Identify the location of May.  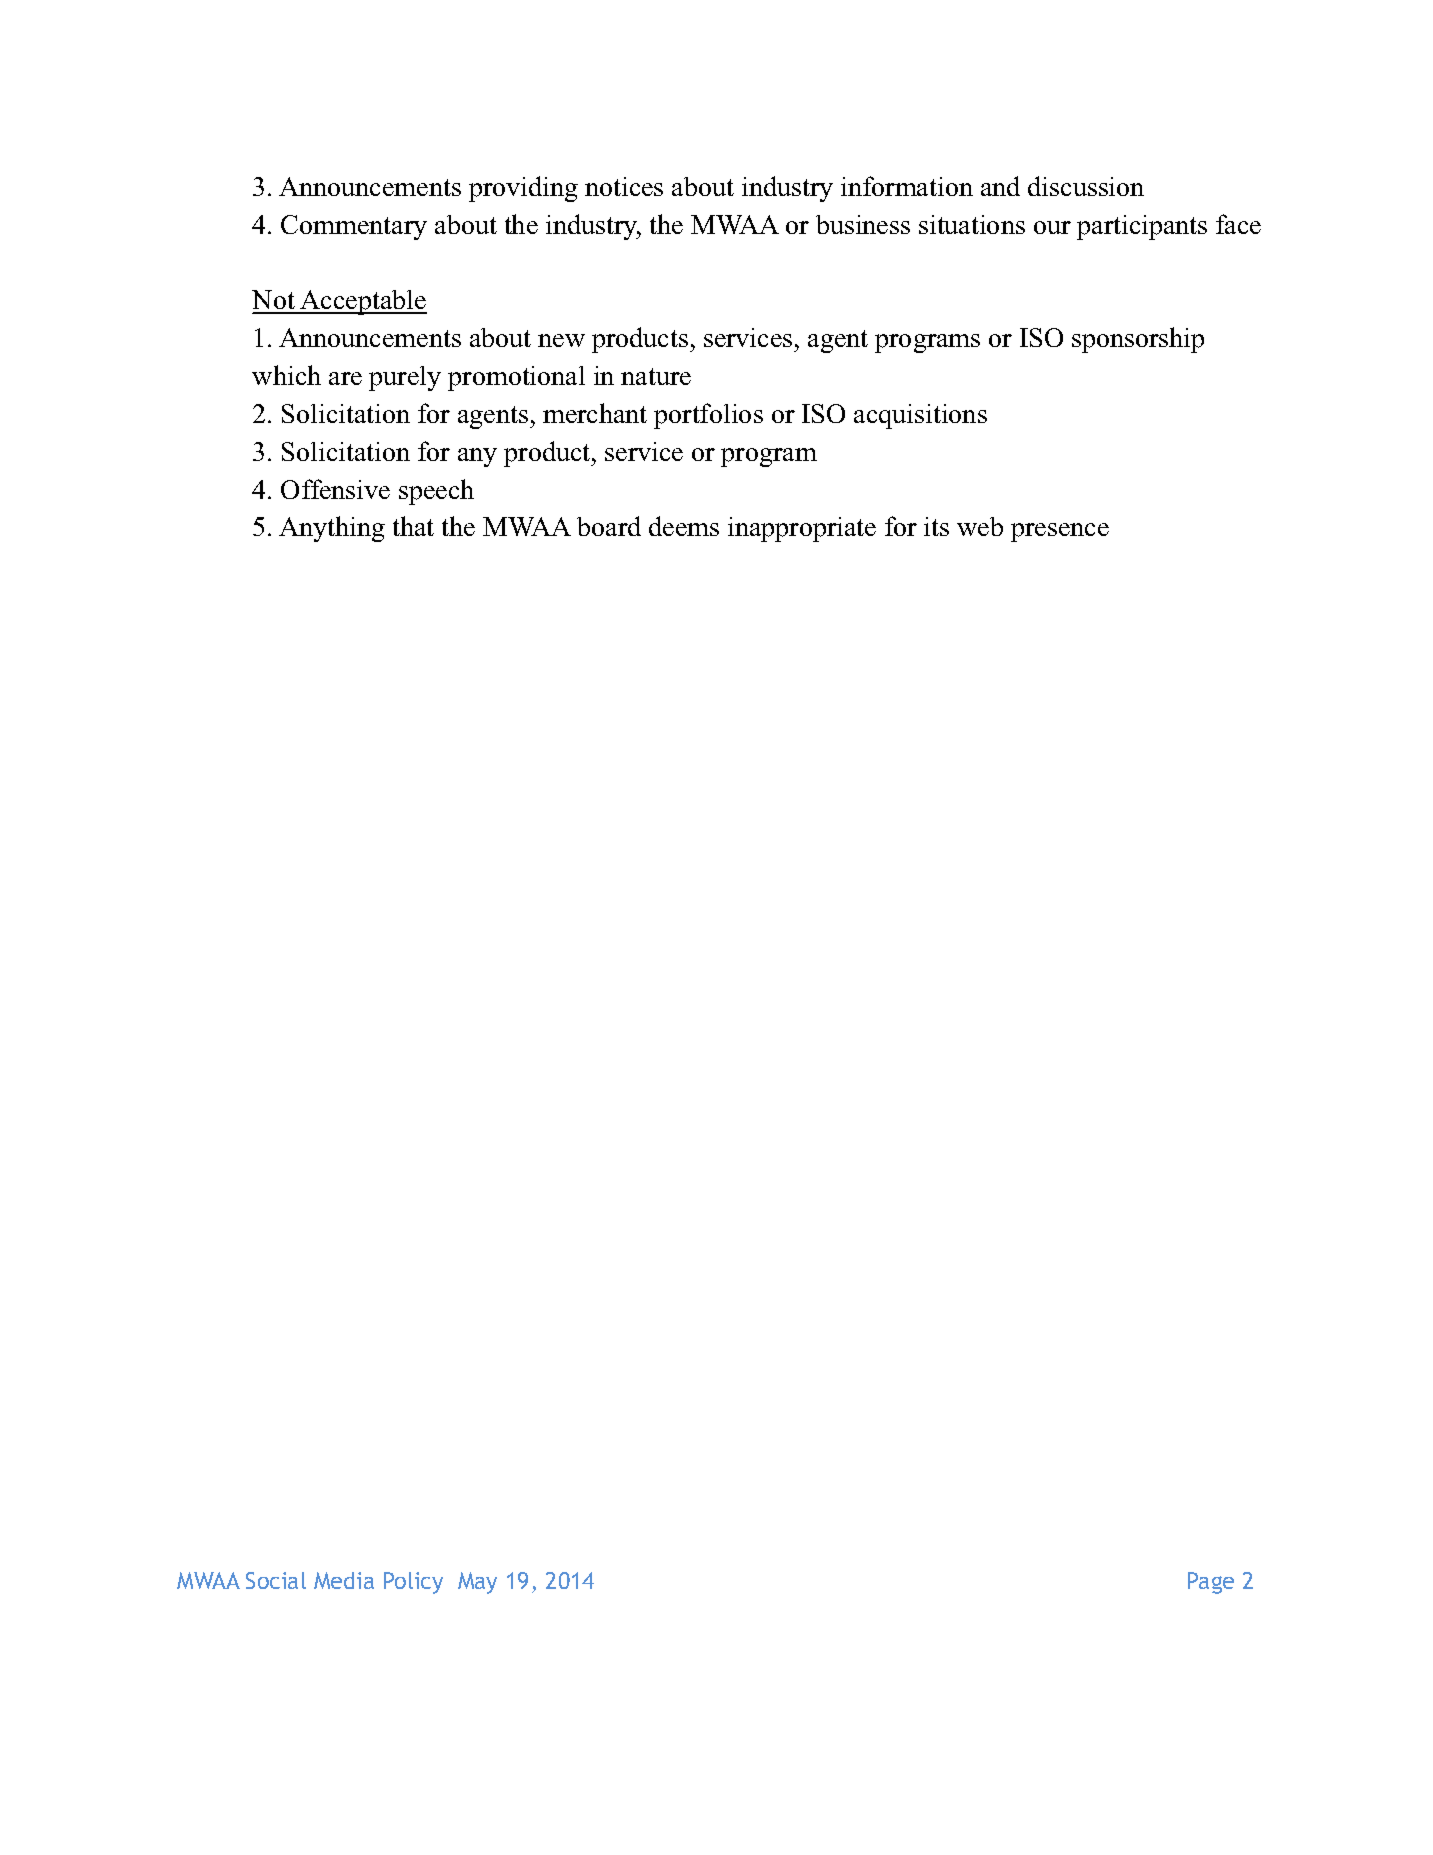
(477, 1583).
